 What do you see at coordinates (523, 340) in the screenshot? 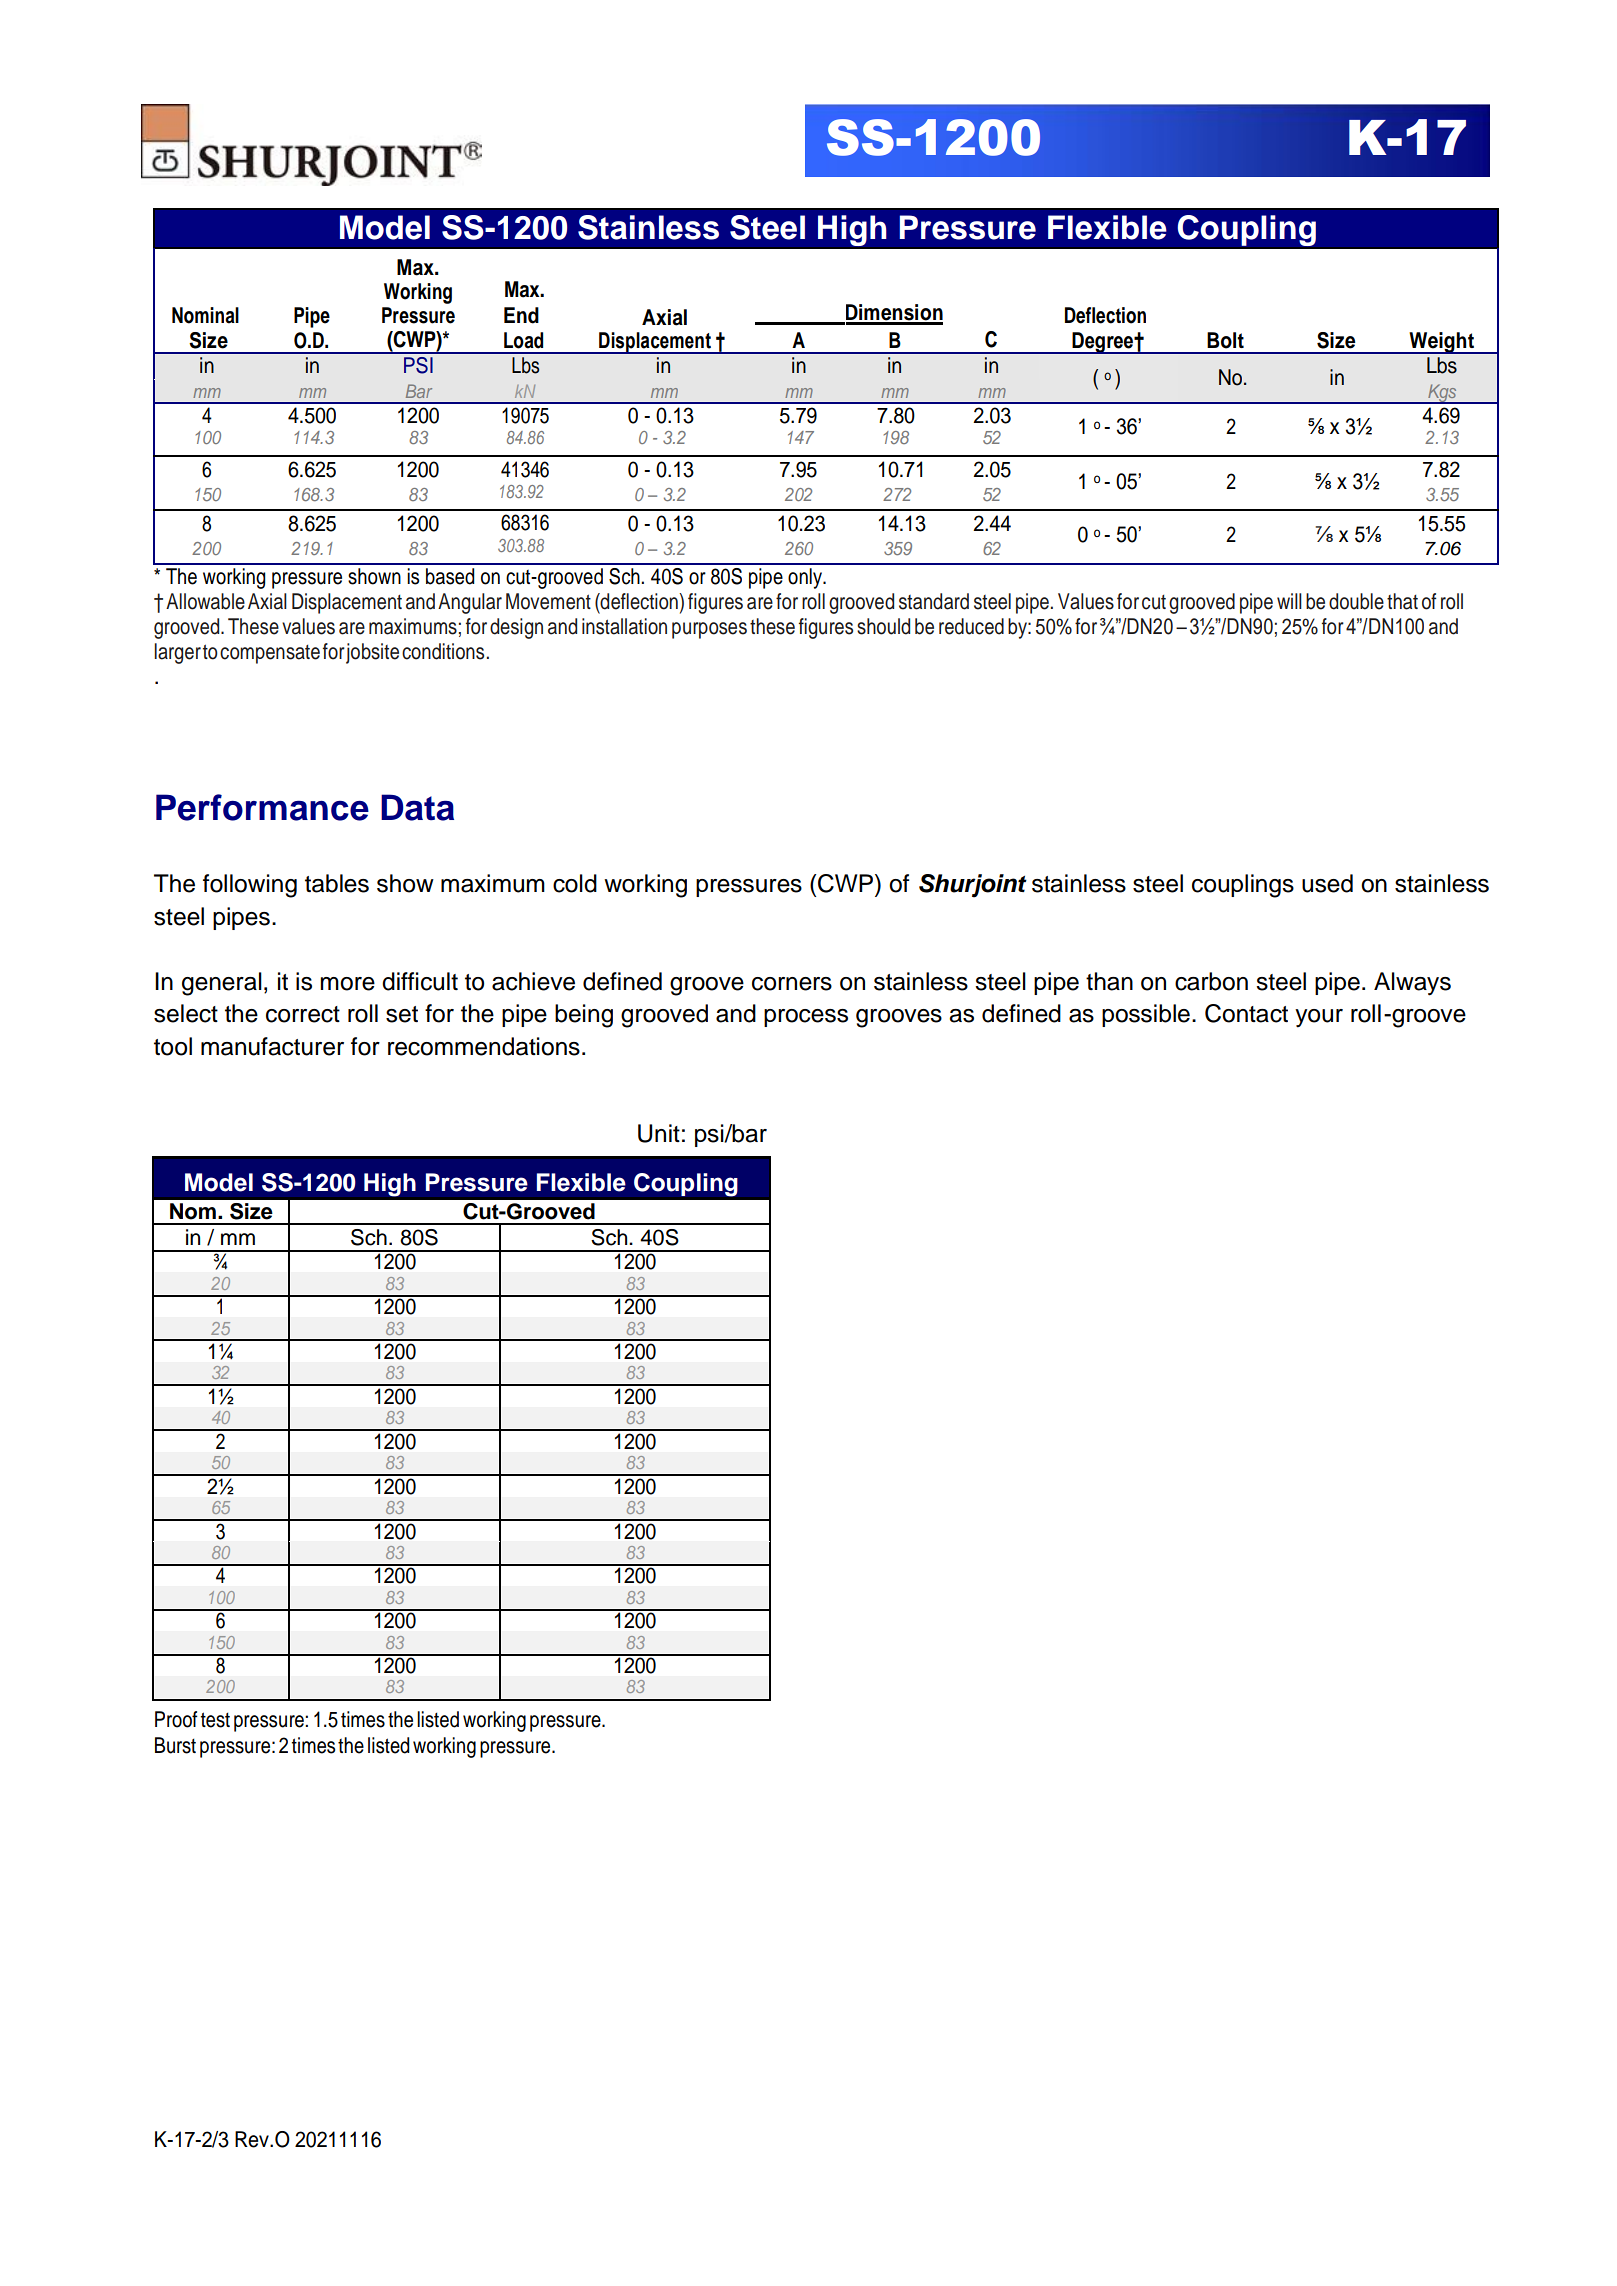
I see `Load` at bounding box center [523, 340].
